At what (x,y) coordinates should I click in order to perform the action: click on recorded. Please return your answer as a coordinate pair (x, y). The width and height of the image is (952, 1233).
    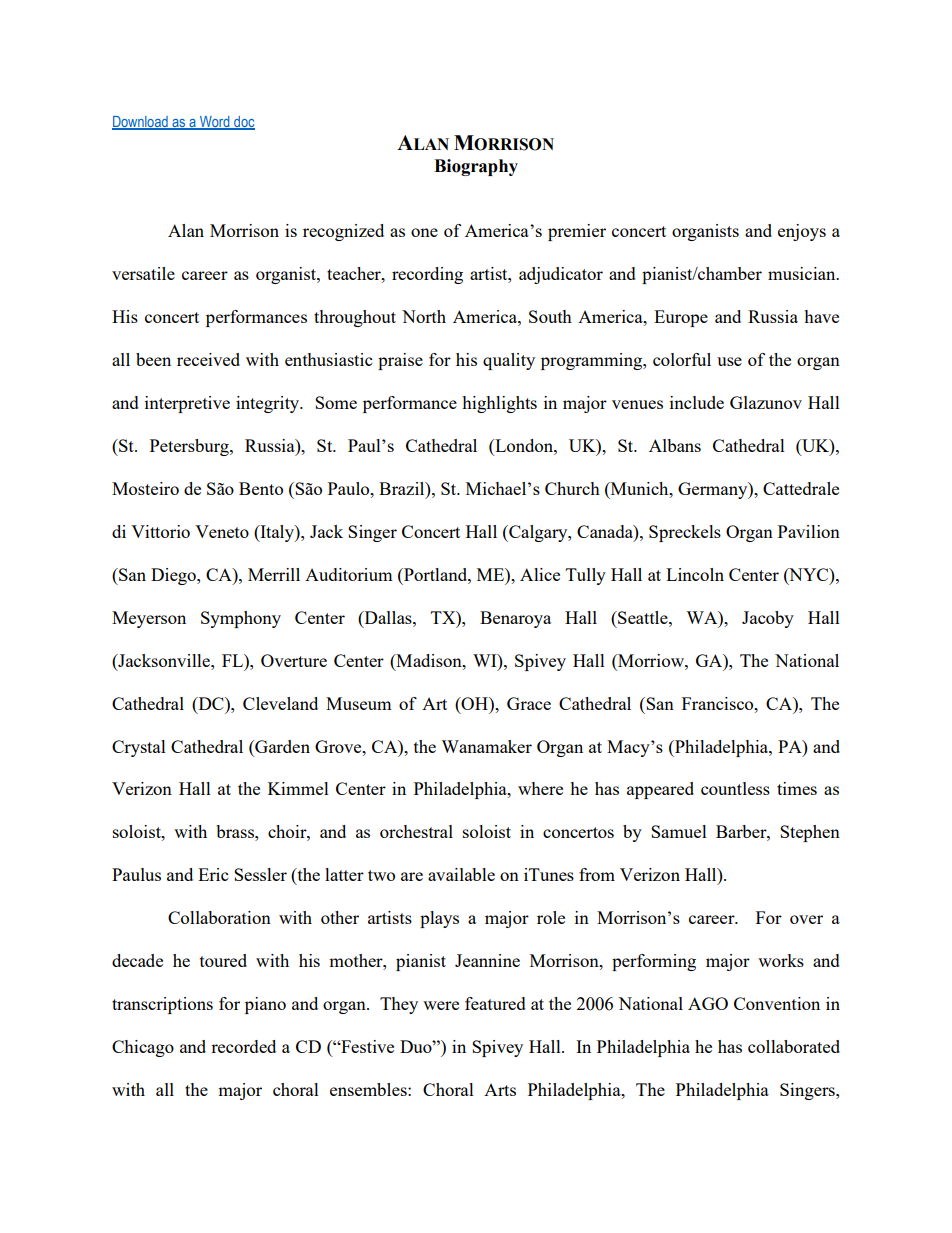
    Looking at the image, I should click on (243, 1046).
